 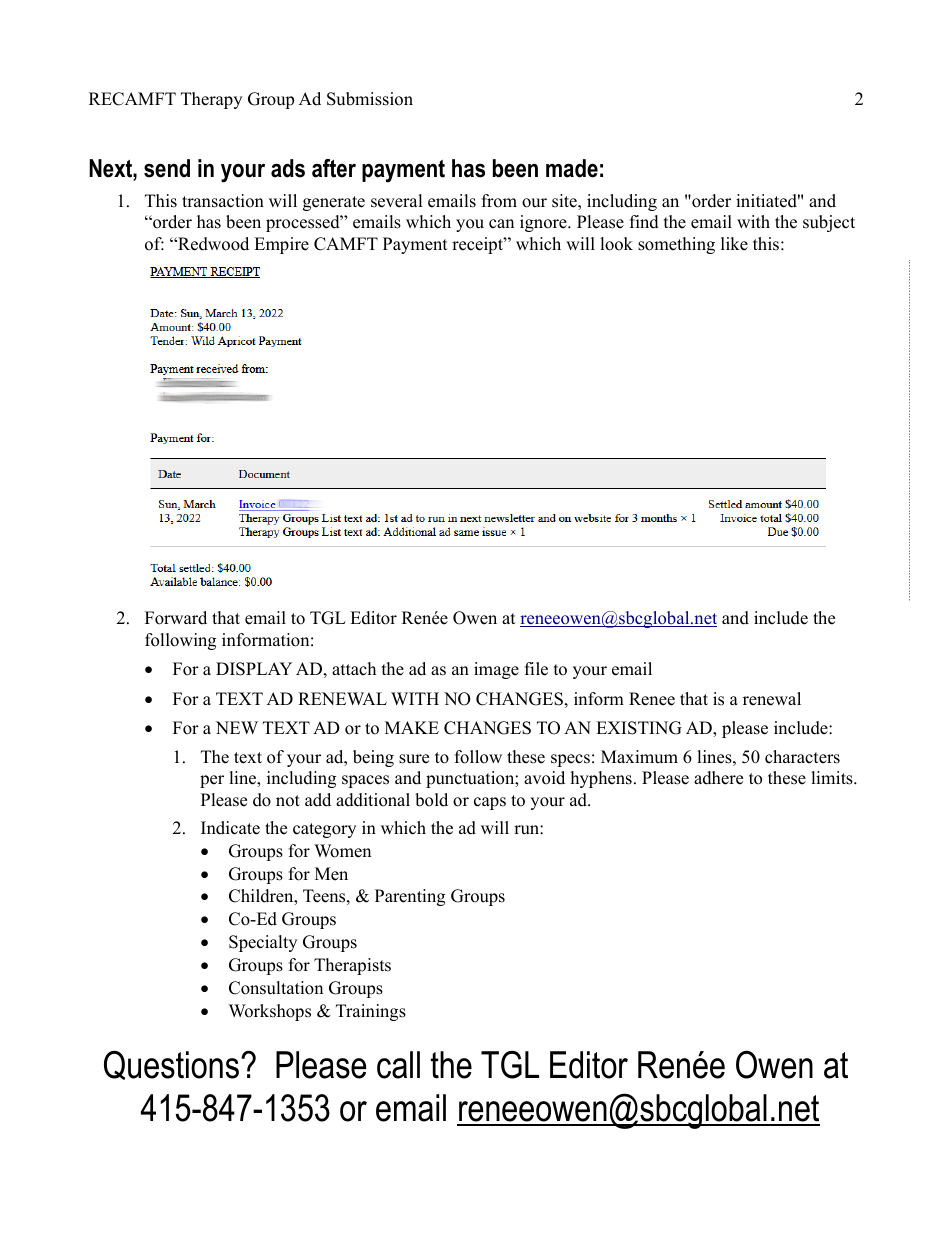 I want to click on limits, so click(x=833, y=778).
